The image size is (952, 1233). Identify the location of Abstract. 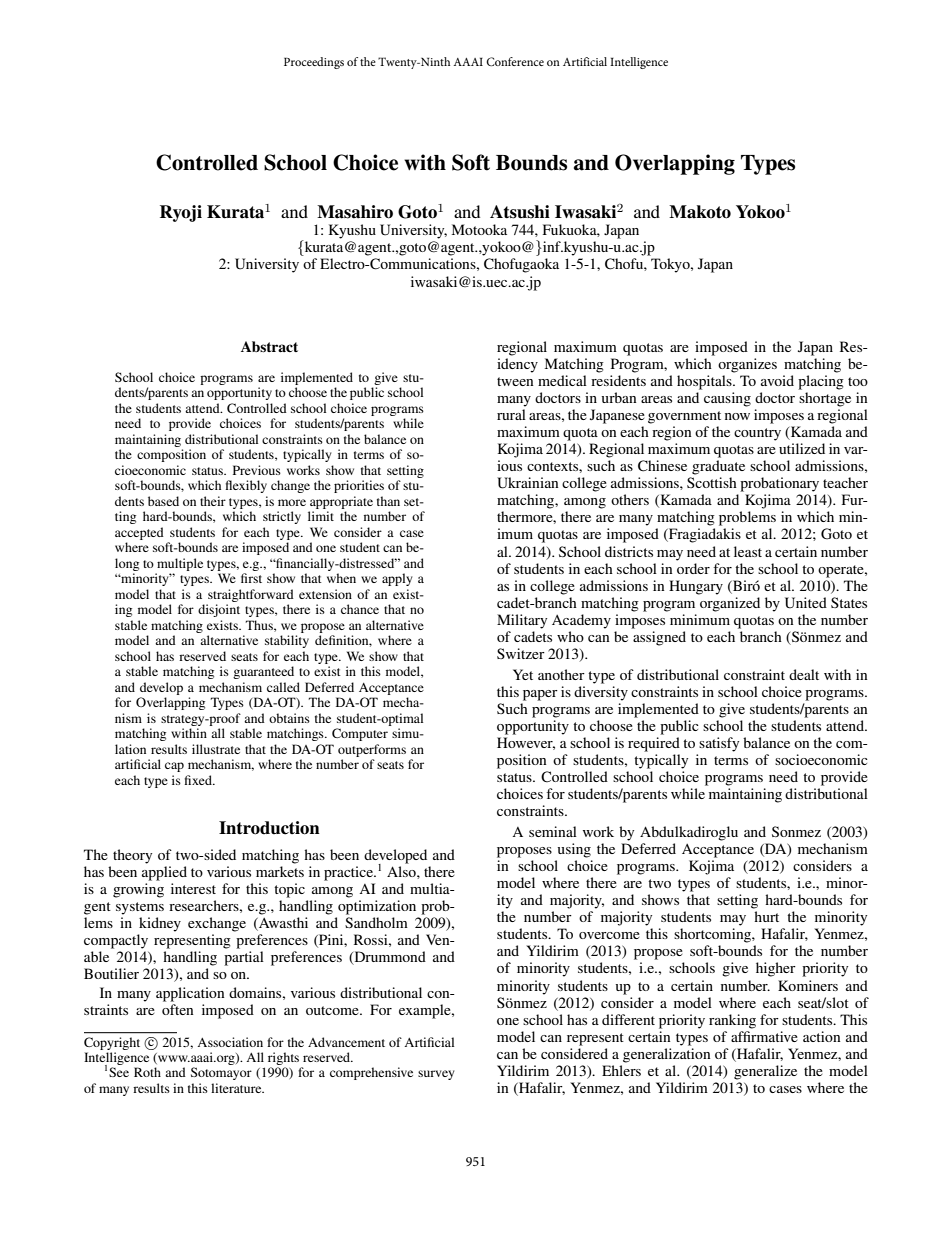
(269, 347).
